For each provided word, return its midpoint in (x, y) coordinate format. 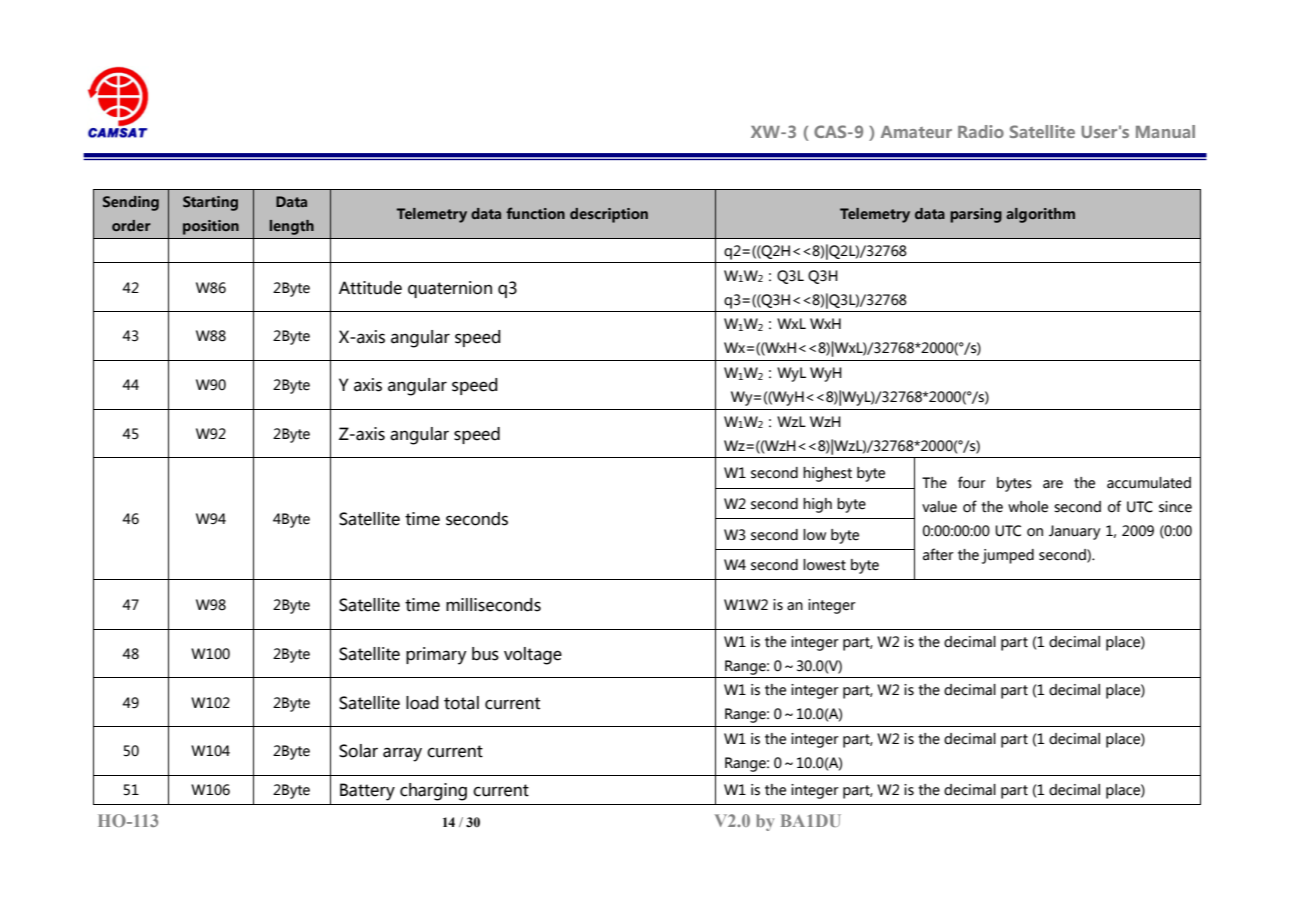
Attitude (370, 288)
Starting (210, 203)
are (1053, 484)
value (939, 507)
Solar (358, 751)
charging (433, 792)
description (609, 215)
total (461, 703)
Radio (981, 131)
